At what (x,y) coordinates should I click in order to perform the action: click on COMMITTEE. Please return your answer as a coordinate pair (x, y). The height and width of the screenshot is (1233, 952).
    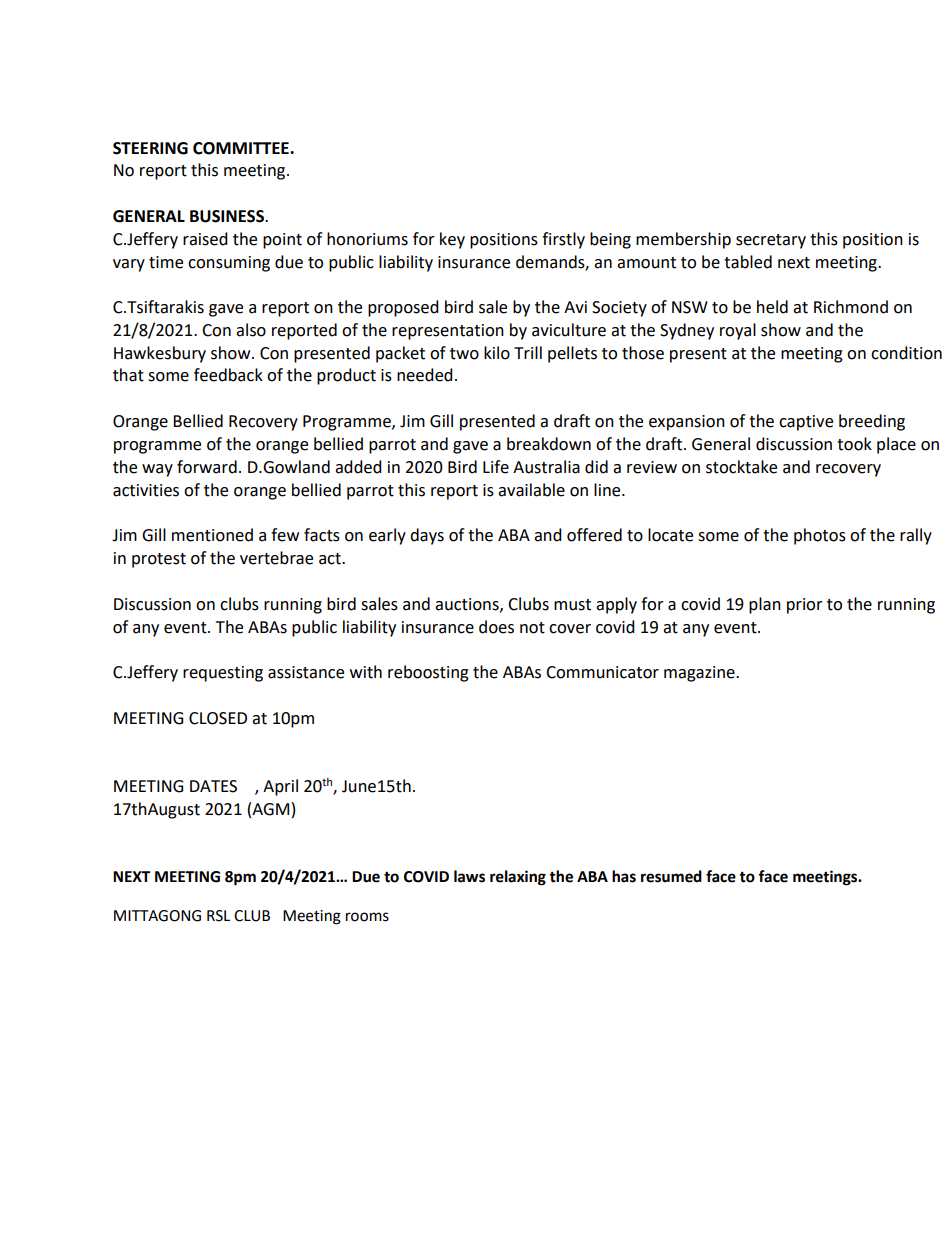
    Looking at the image, I should click on (242, 148).
